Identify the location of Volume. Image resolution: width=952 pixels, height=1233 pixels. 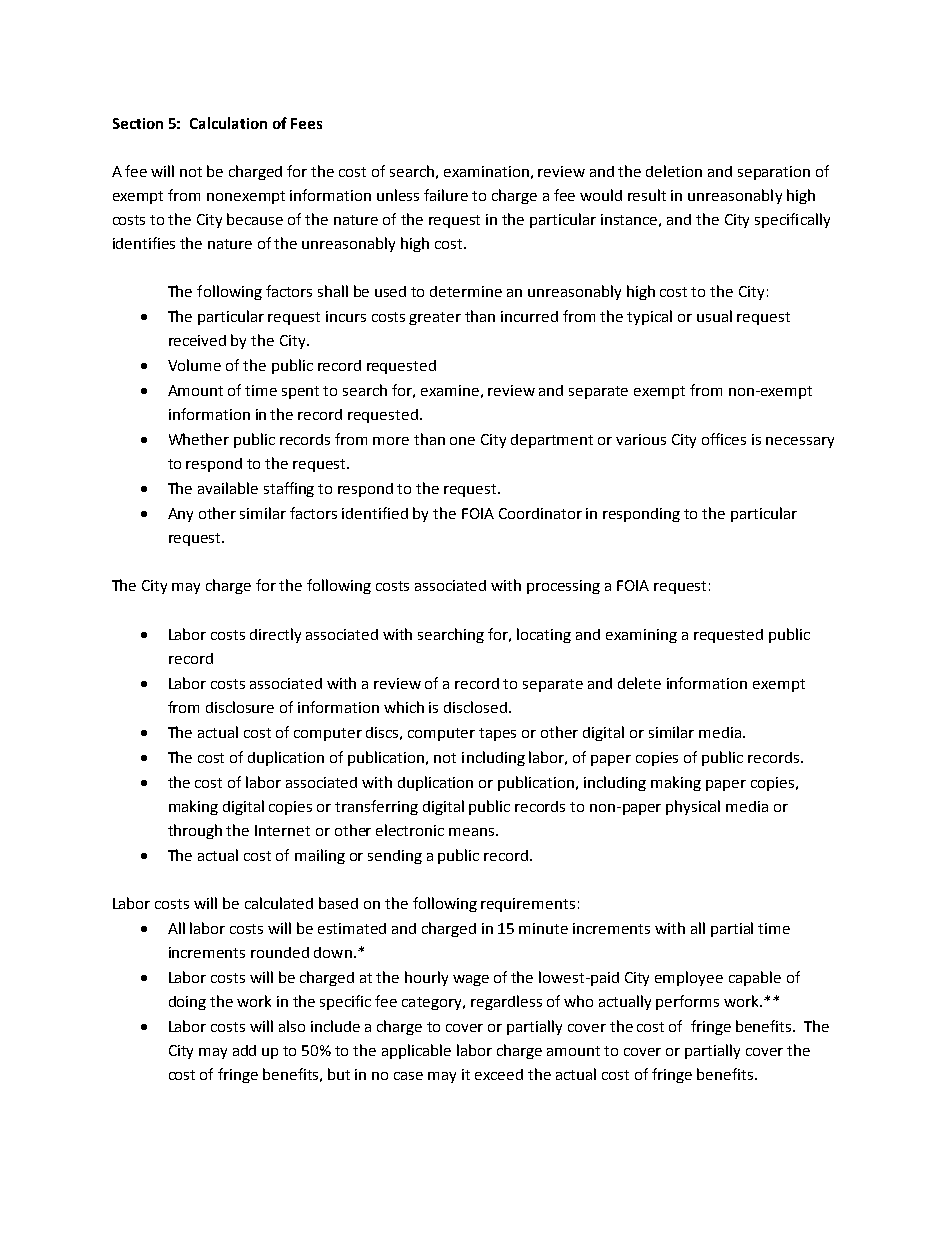
(194, 365).
